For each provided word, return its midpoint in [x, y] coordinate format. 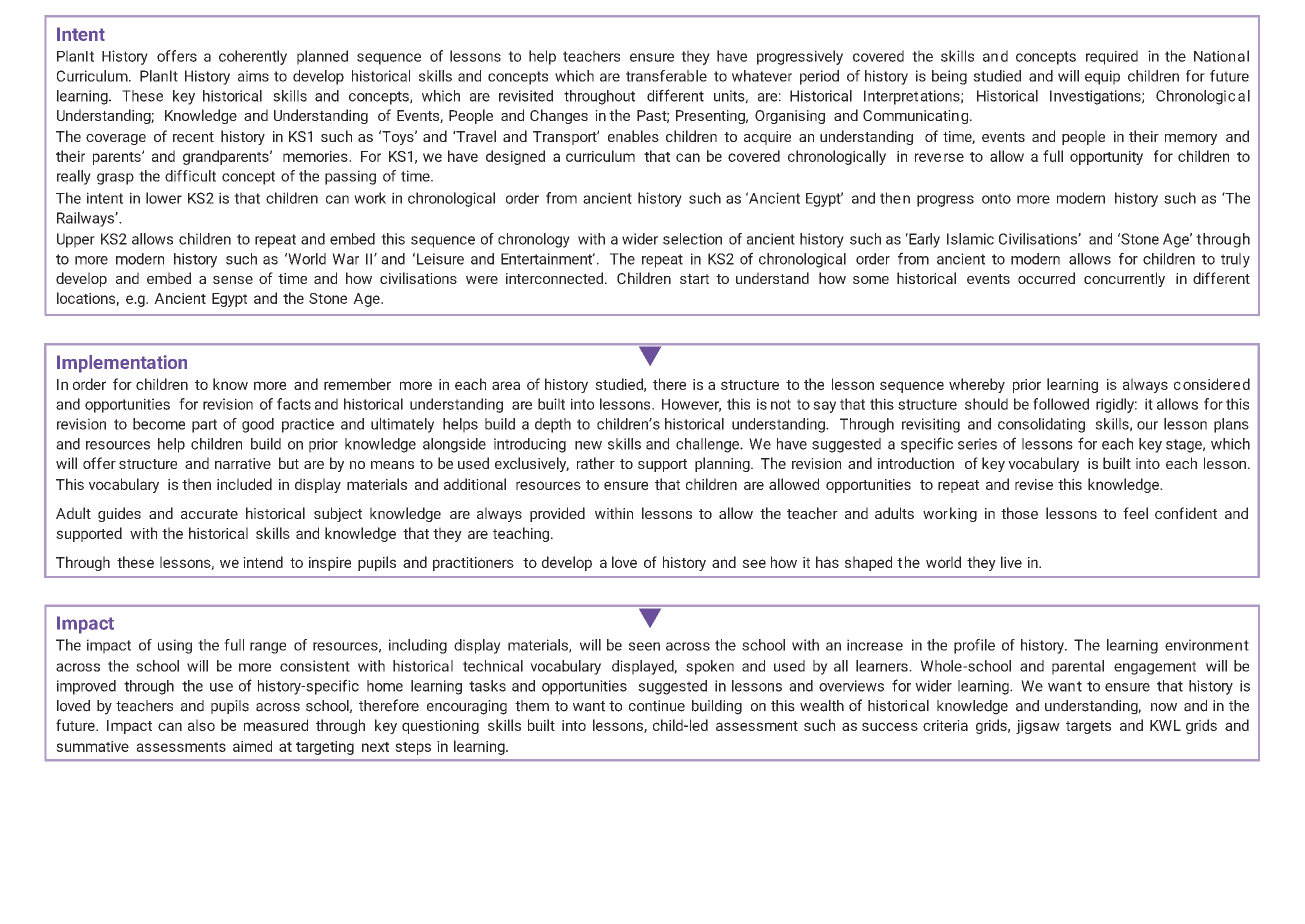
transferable [666, 76]
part [204, 426]
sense [233, 280]
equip [1102, 77]
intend [263, 562]
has [827, 562]
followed [1061, 404]
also [201, 725]
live [1011, 562]
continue [657, 706]
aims [253, 76]
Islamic [970, 239]
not [781, 404]
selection [692, 239]
